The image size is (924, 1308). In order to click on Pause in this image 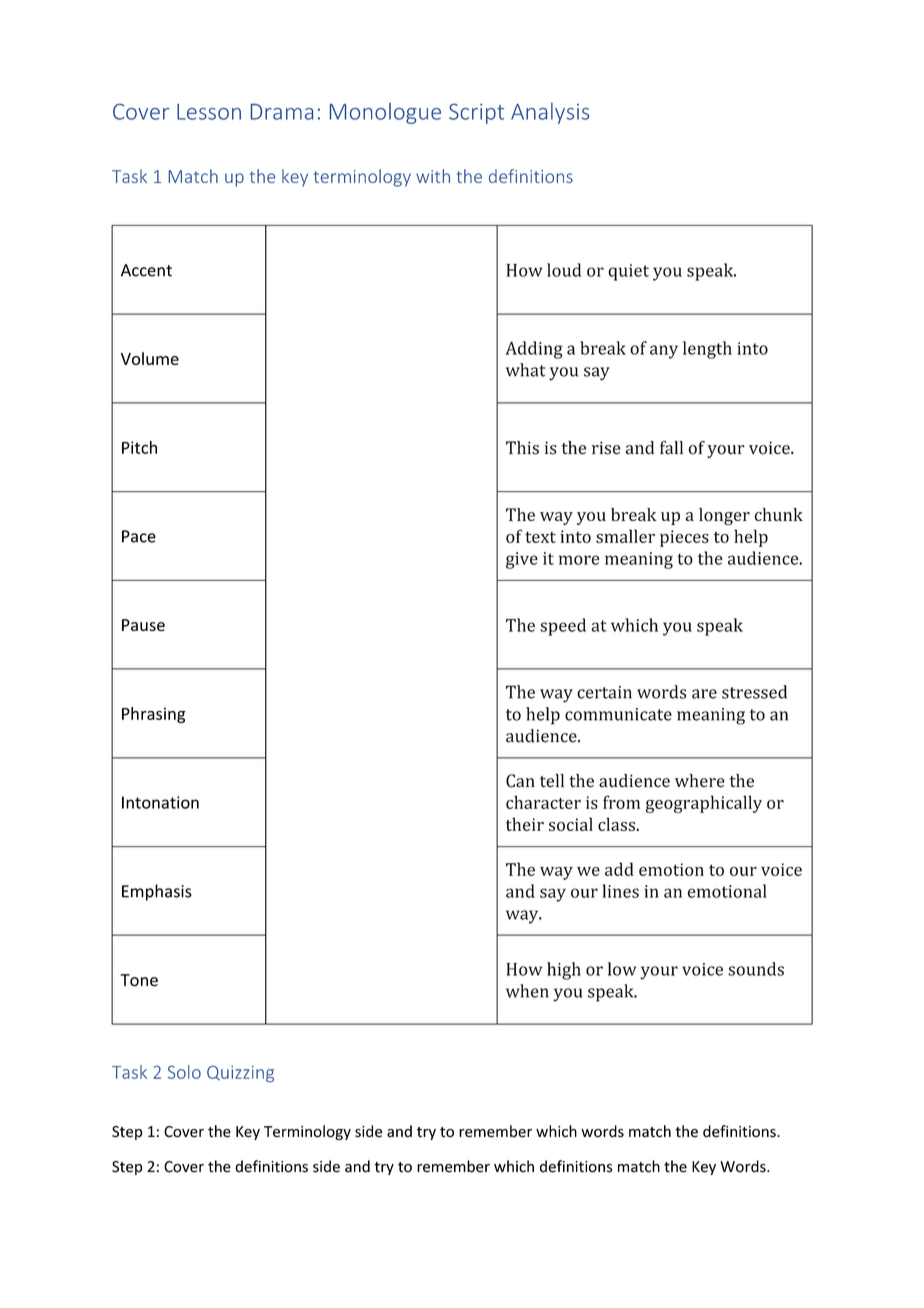, I will do `click(143, 625)`.
